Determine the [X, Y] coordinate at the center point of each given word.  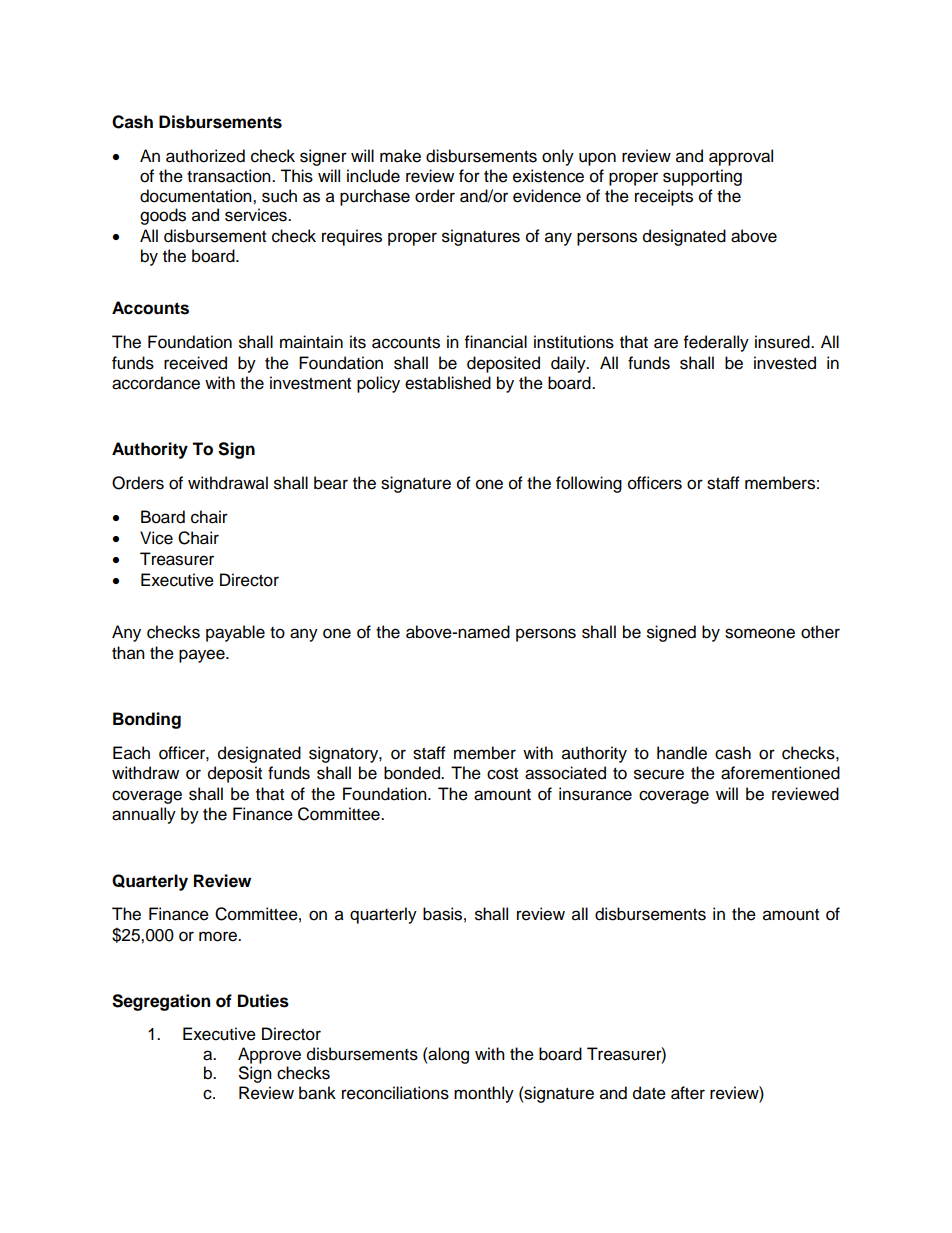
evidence [547, 196]
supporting [702, 177]
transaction [230, 176]
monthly [484, 1094]
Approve [269, 1055]
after [688, 1093]
